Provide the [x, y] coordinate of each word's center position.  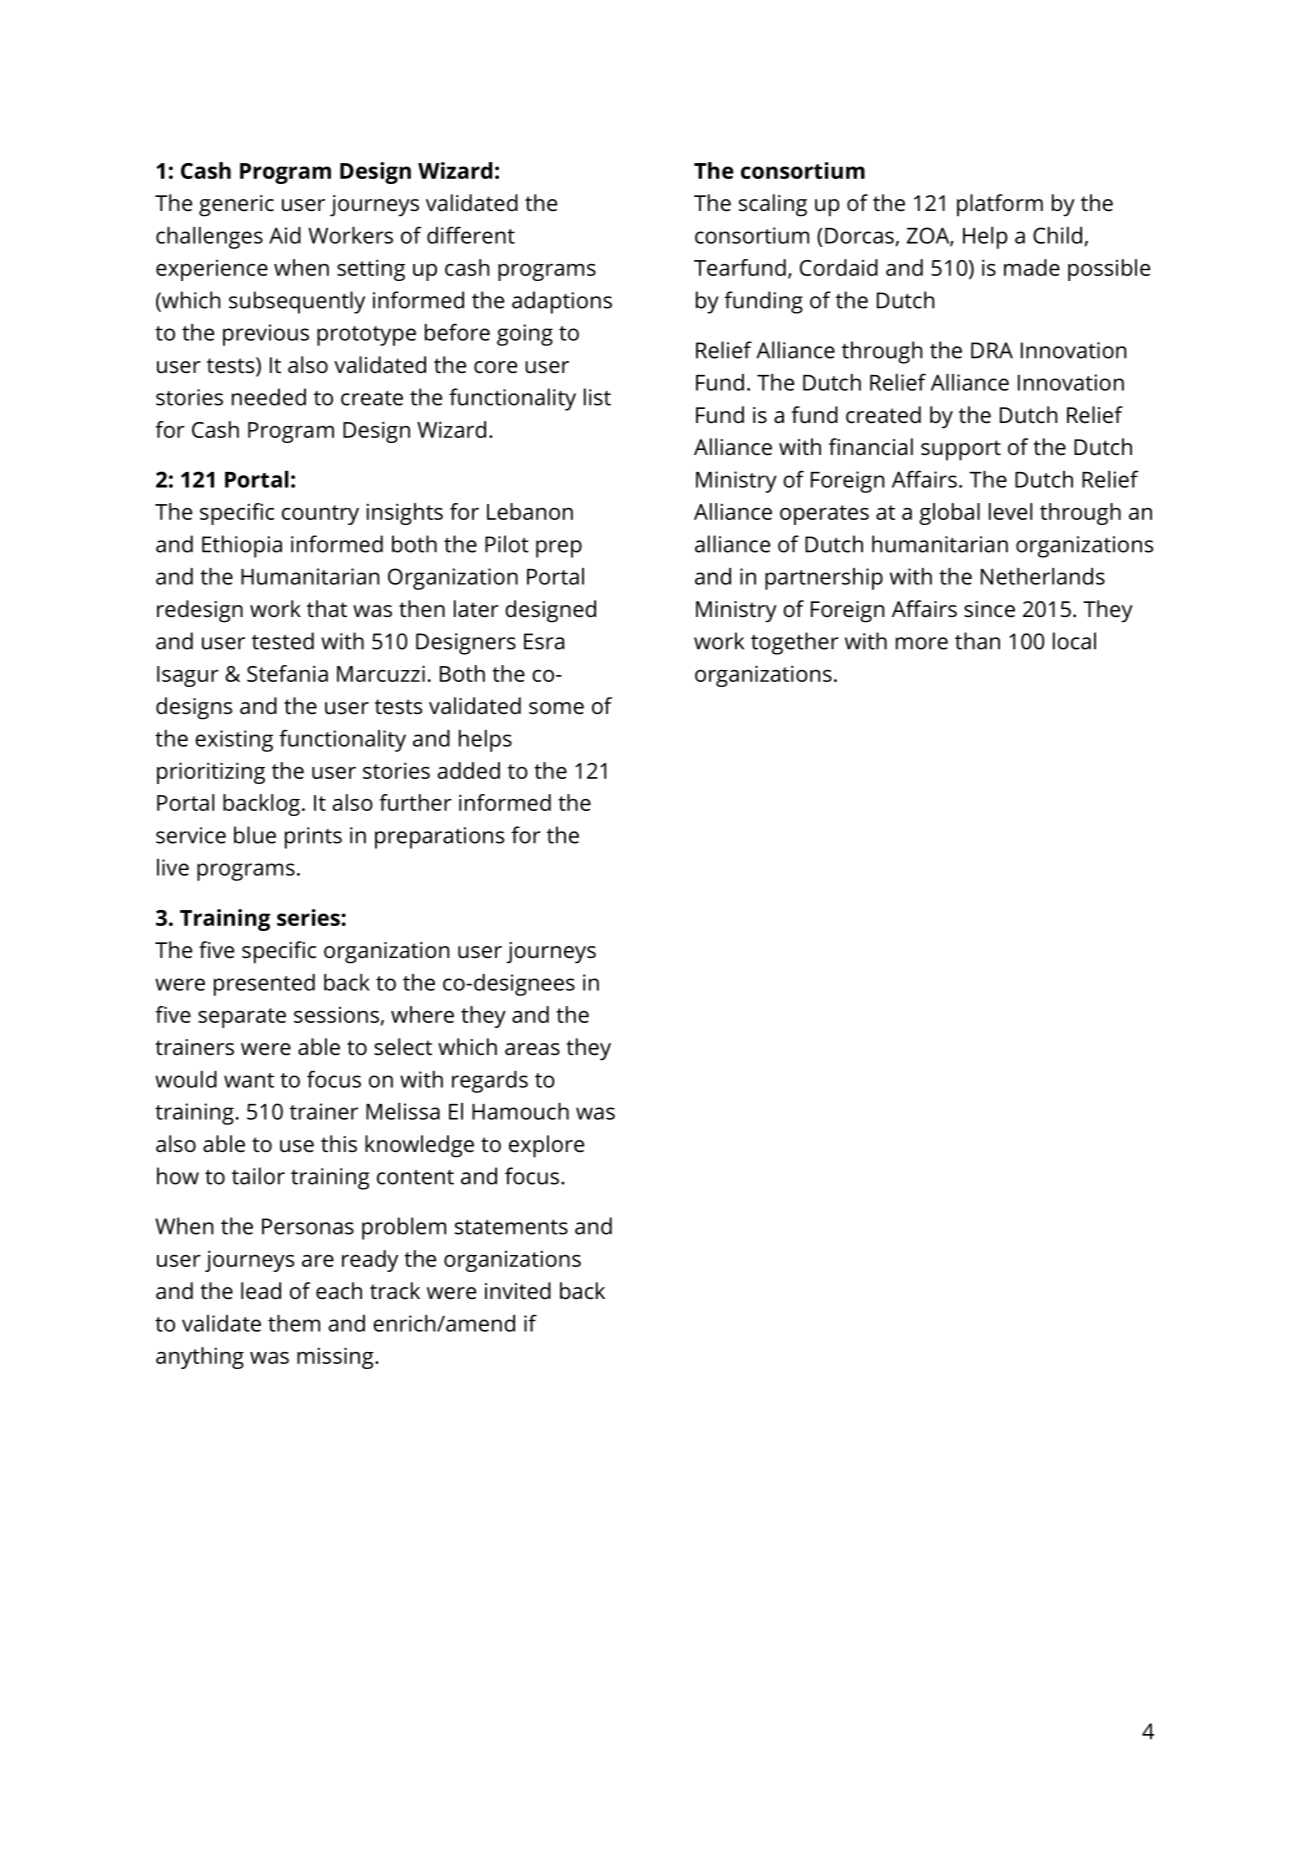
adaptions [562, 302]
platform [1000, 205]
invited [518, 1291]
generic [236, 206]
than [977, 641]
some [556, 708]
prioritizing [211, 773]
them [294, 1323]
